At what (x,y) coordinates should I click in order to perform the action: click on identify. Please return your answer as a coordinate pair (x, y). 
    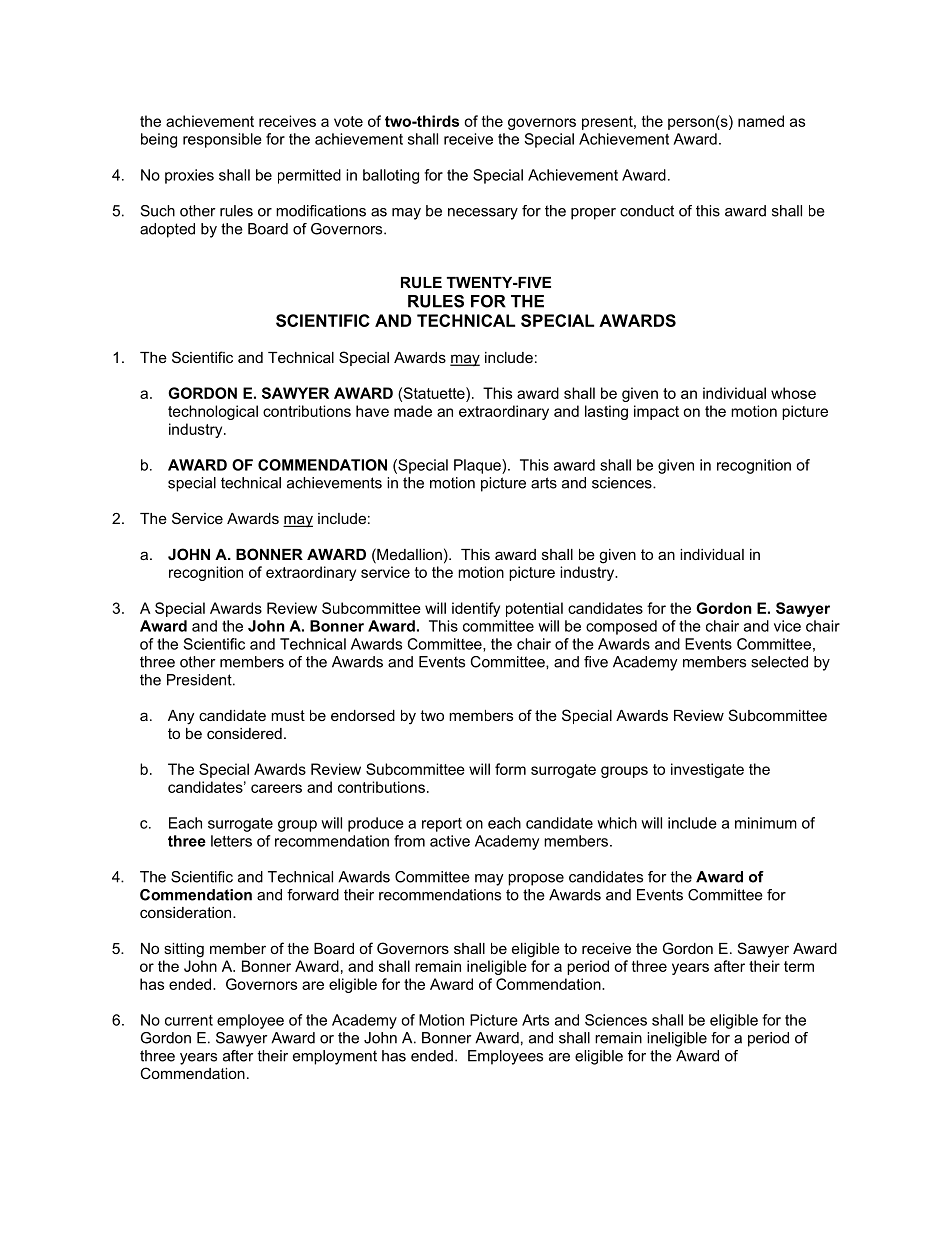
    Looking at the image, I should click on (476, 609).
